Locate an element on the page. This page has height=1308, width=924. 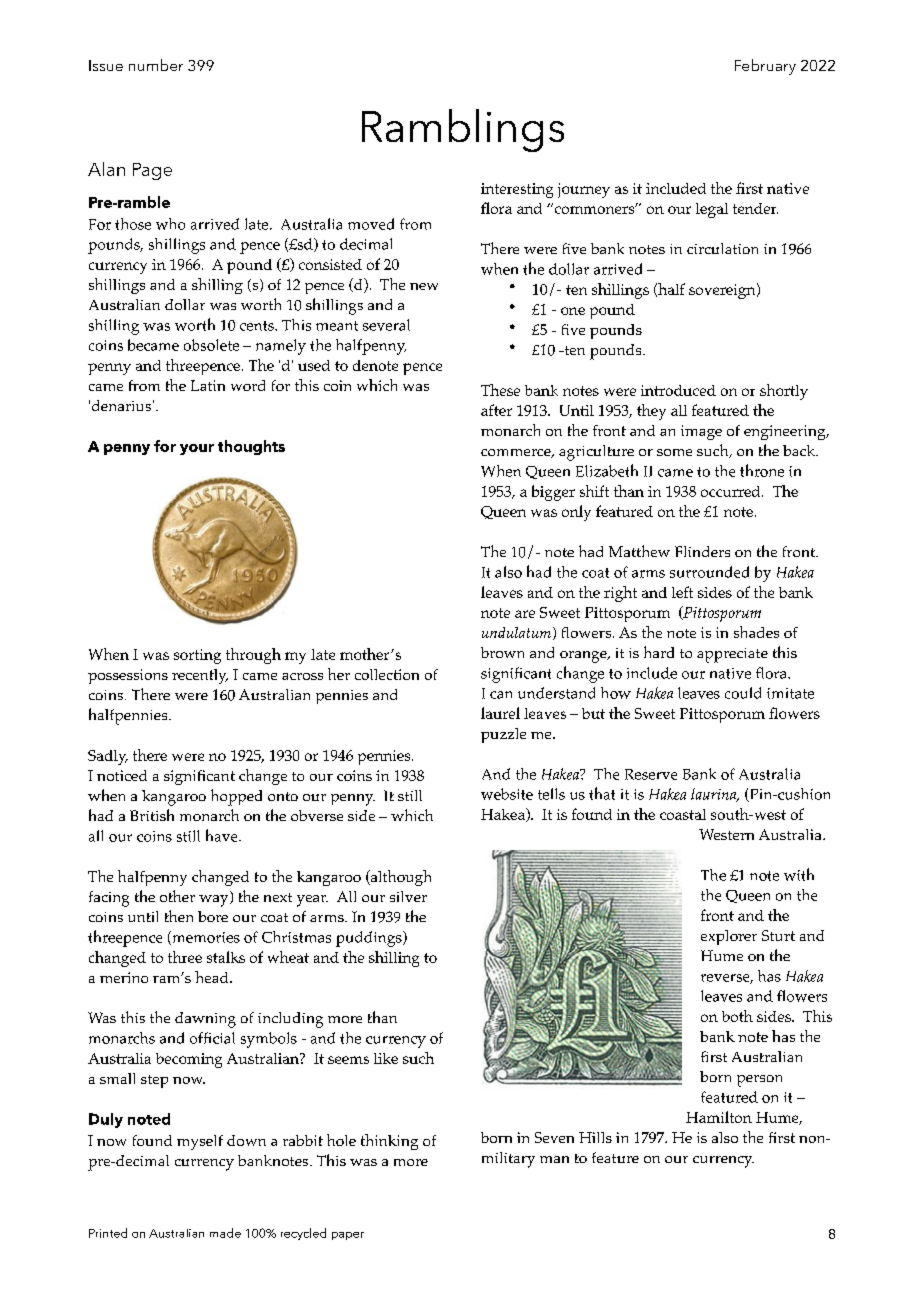
Reserve is located at coordinates (651, 774).
